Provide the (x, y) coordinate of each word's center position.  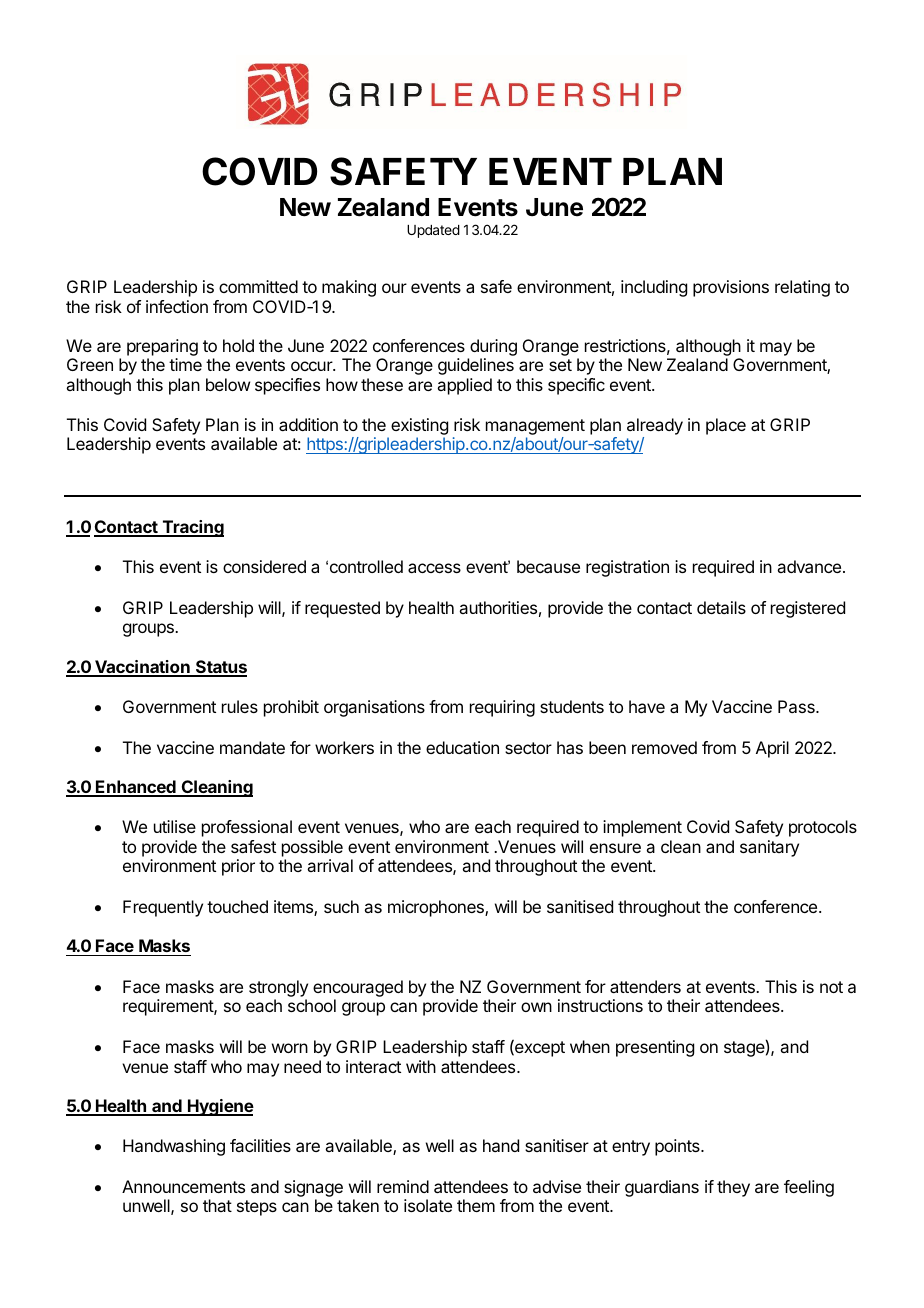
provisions (731, 288)
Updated (433, 231)
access (434, 568)
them (476, 1205)
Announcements (183, 1186)
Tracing (192, 528)
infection (177, 306)
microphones (437, 908)
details (721, 607)
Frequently (163, 908)
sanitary (769, 848)
